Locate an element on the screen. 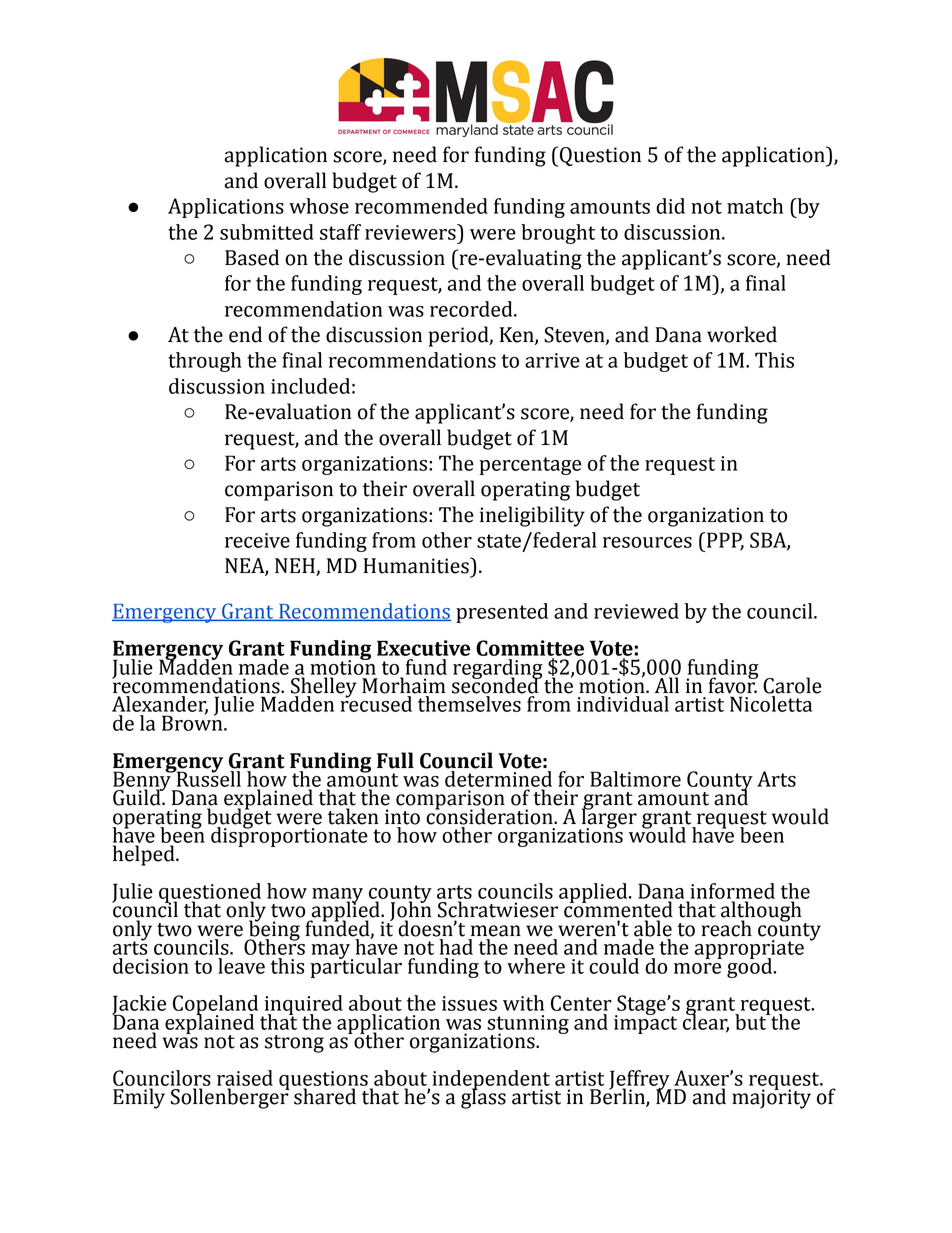 This screenshot has width=952, height=1233. Alexander is located at coordinates (160, 705).
